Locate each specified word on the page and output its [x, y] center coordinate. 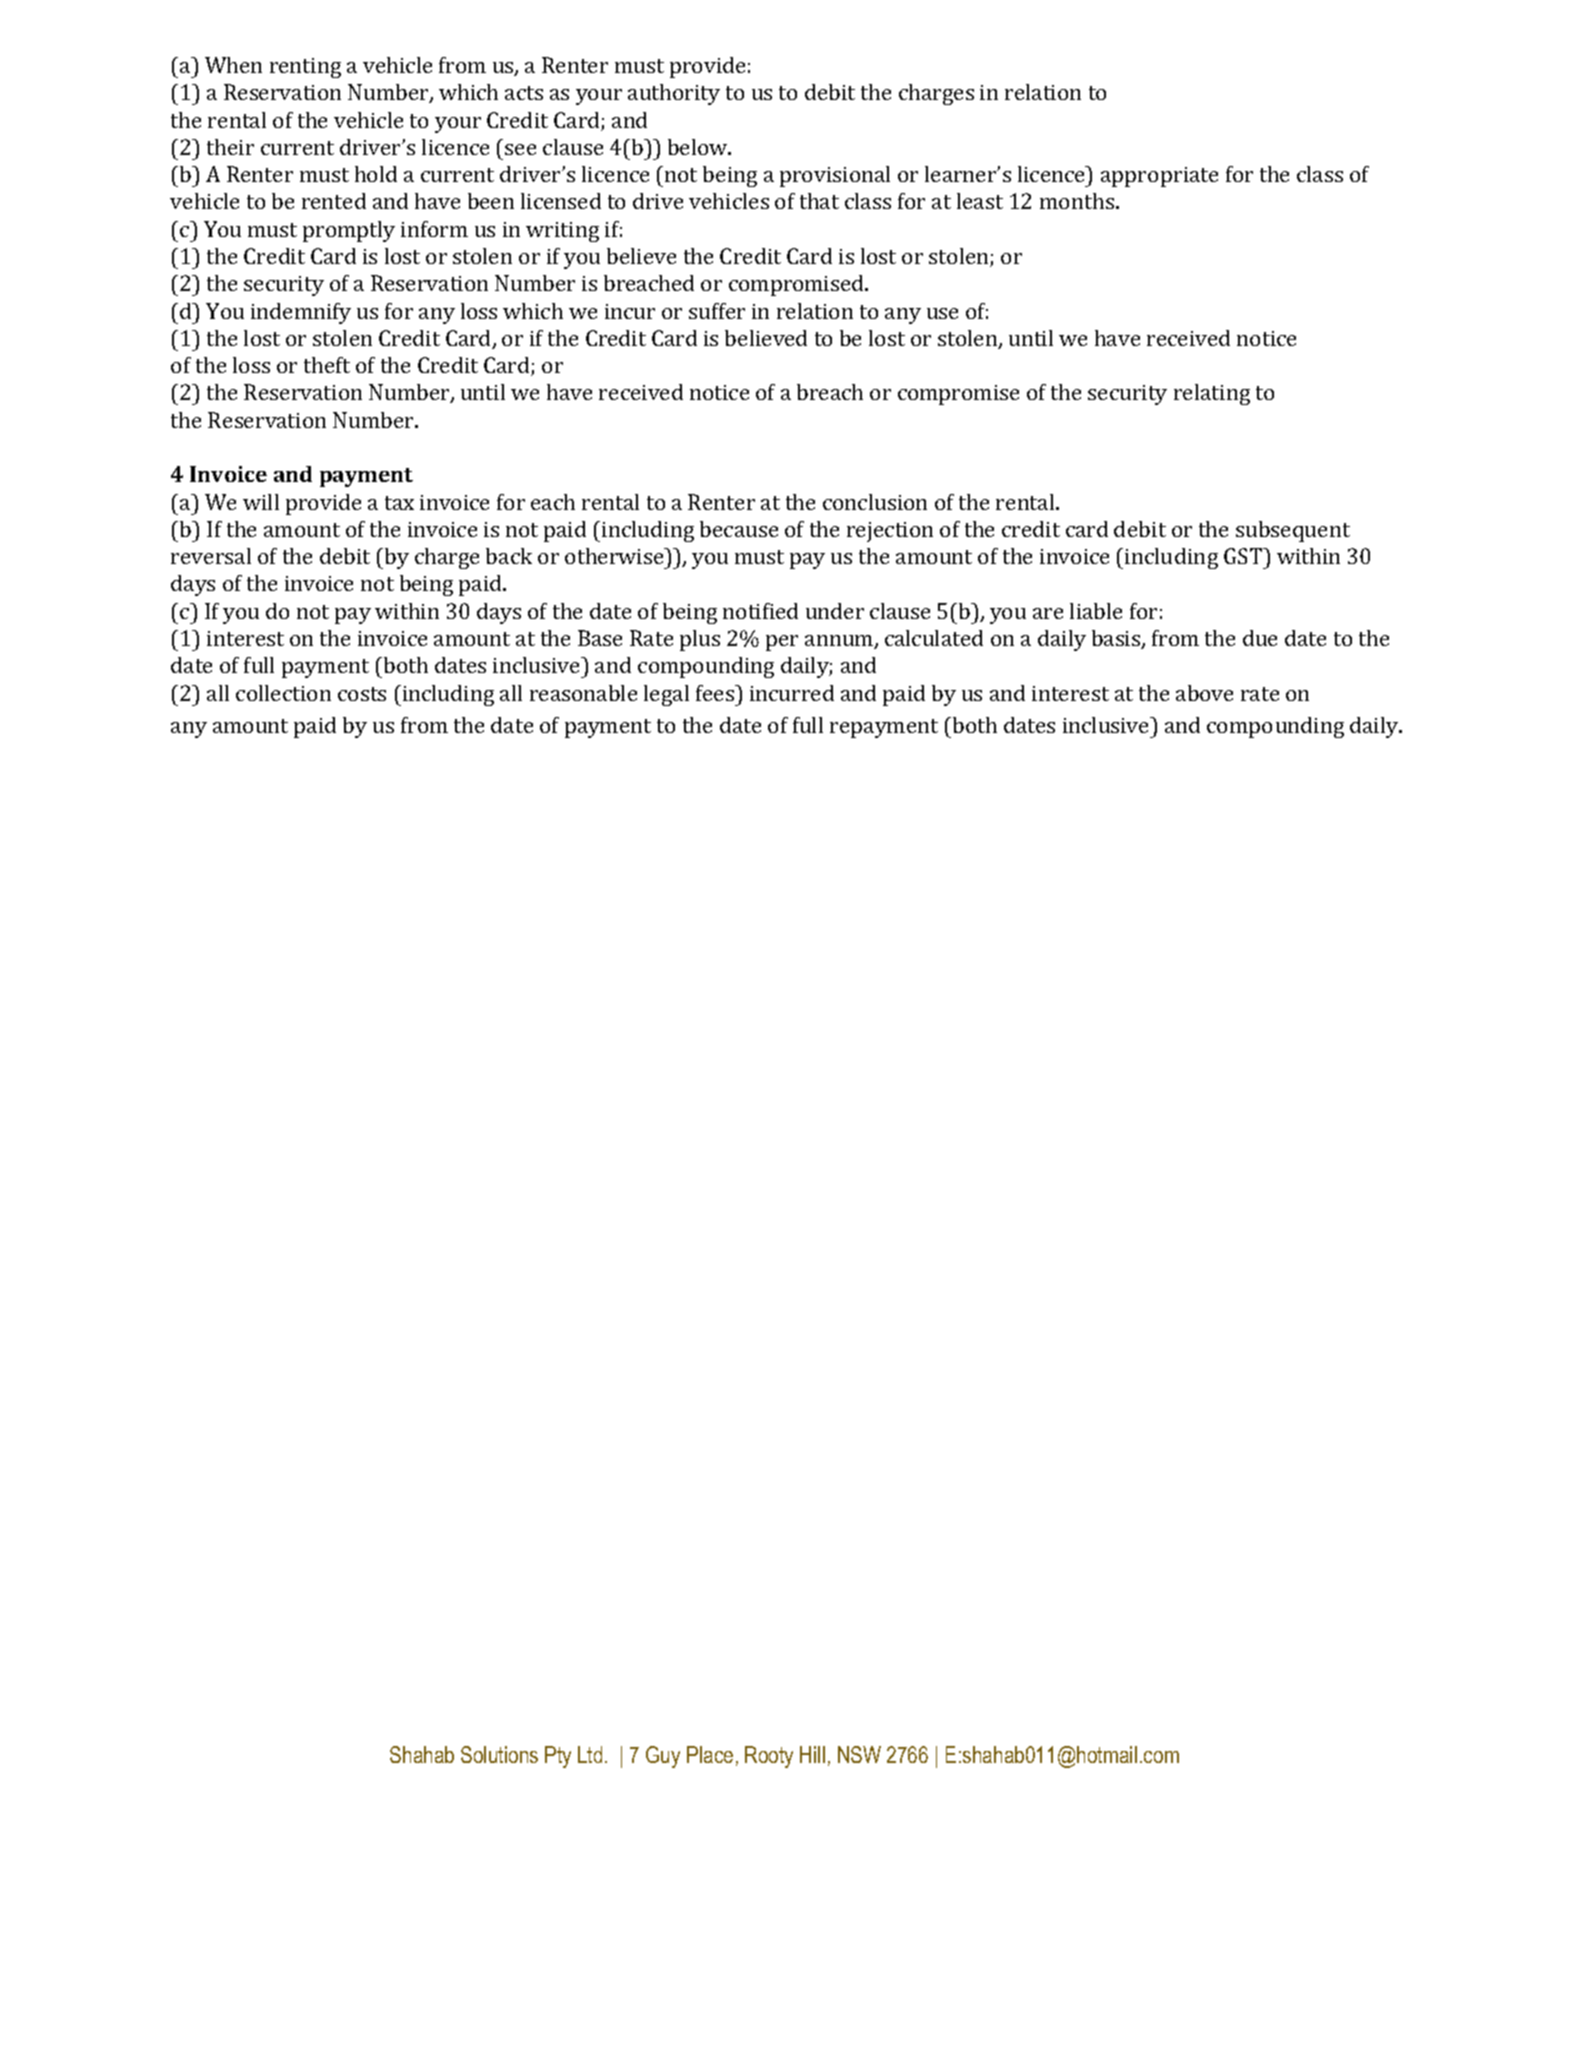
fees [716, 693]
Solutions [499, 1754]
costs [362, 694]
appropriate [1159, 177]
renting [305, 68]
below [699, 147]
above [1204, 693]
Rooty [769, 1757]
